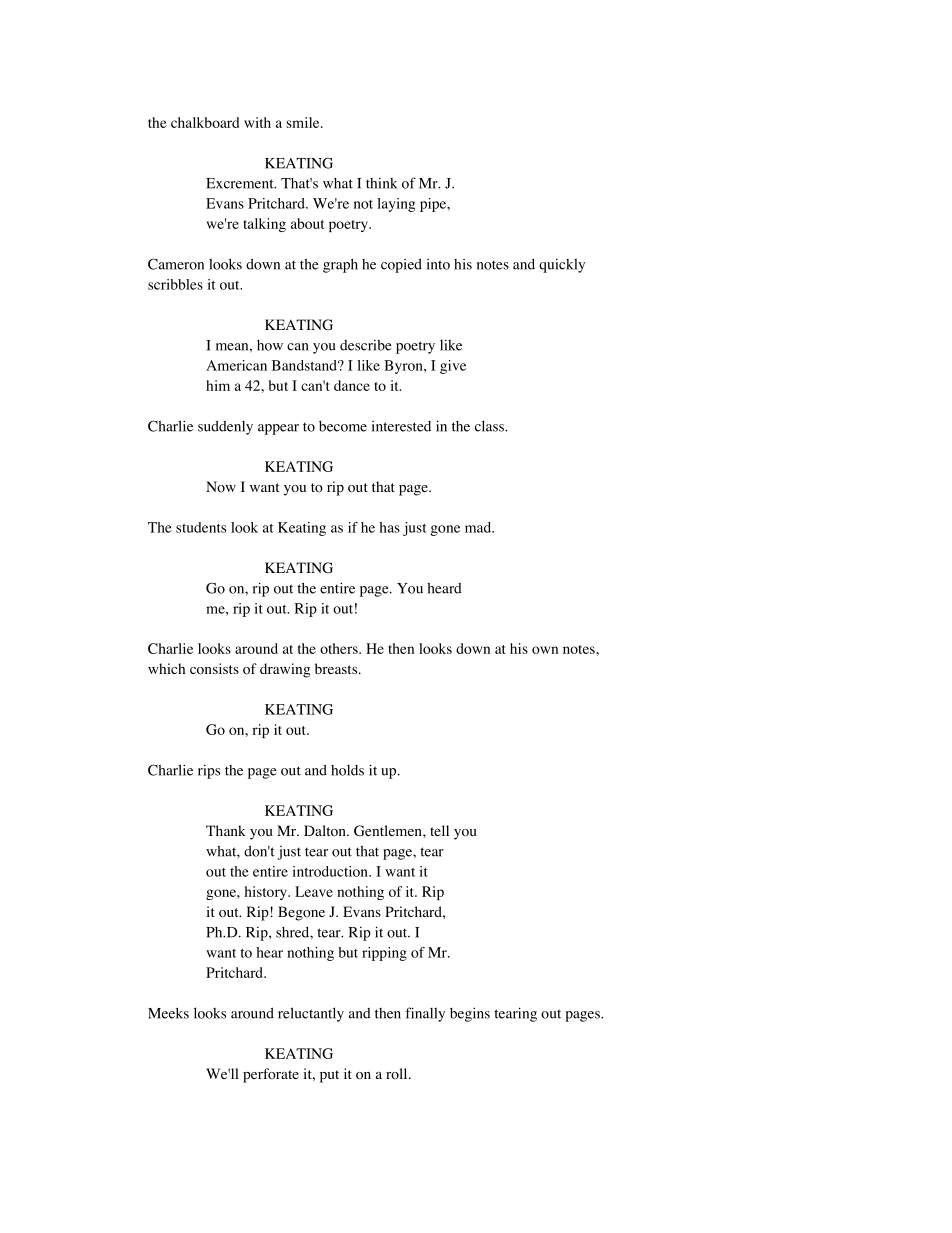  What do you see at coordinates (479, 527) in the page?
I see `mad` at bounding box center [479, 527].
